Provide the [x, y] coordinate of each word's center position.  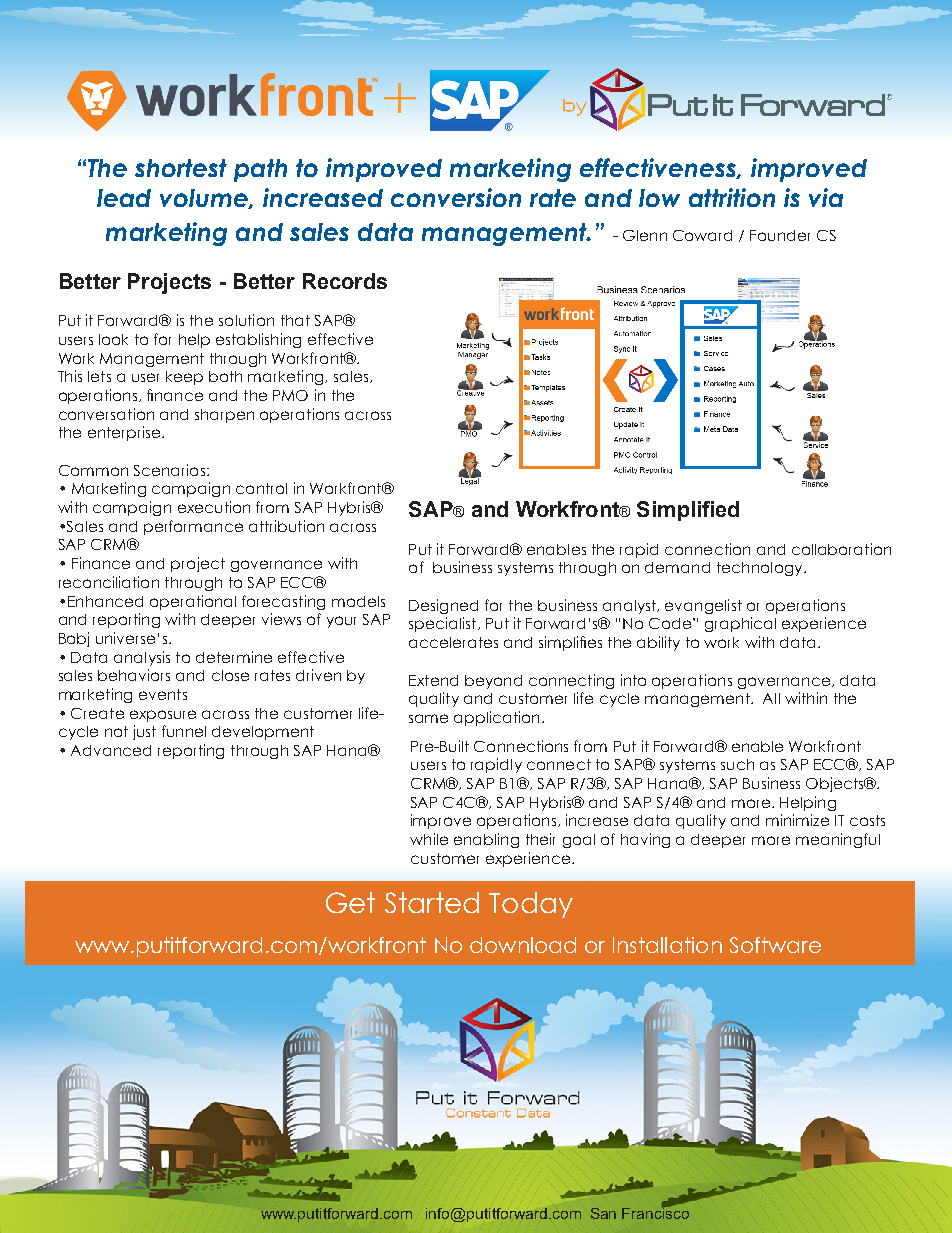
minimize [797, 820]
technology [761, 569]
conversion [456, 197]
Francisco [655, 1212]
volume [205, 199]
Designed [443, 606]
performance [193, 527]
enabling [486, 840]
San [603, 1213]
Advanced [111, 750]
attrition [732, 197]
